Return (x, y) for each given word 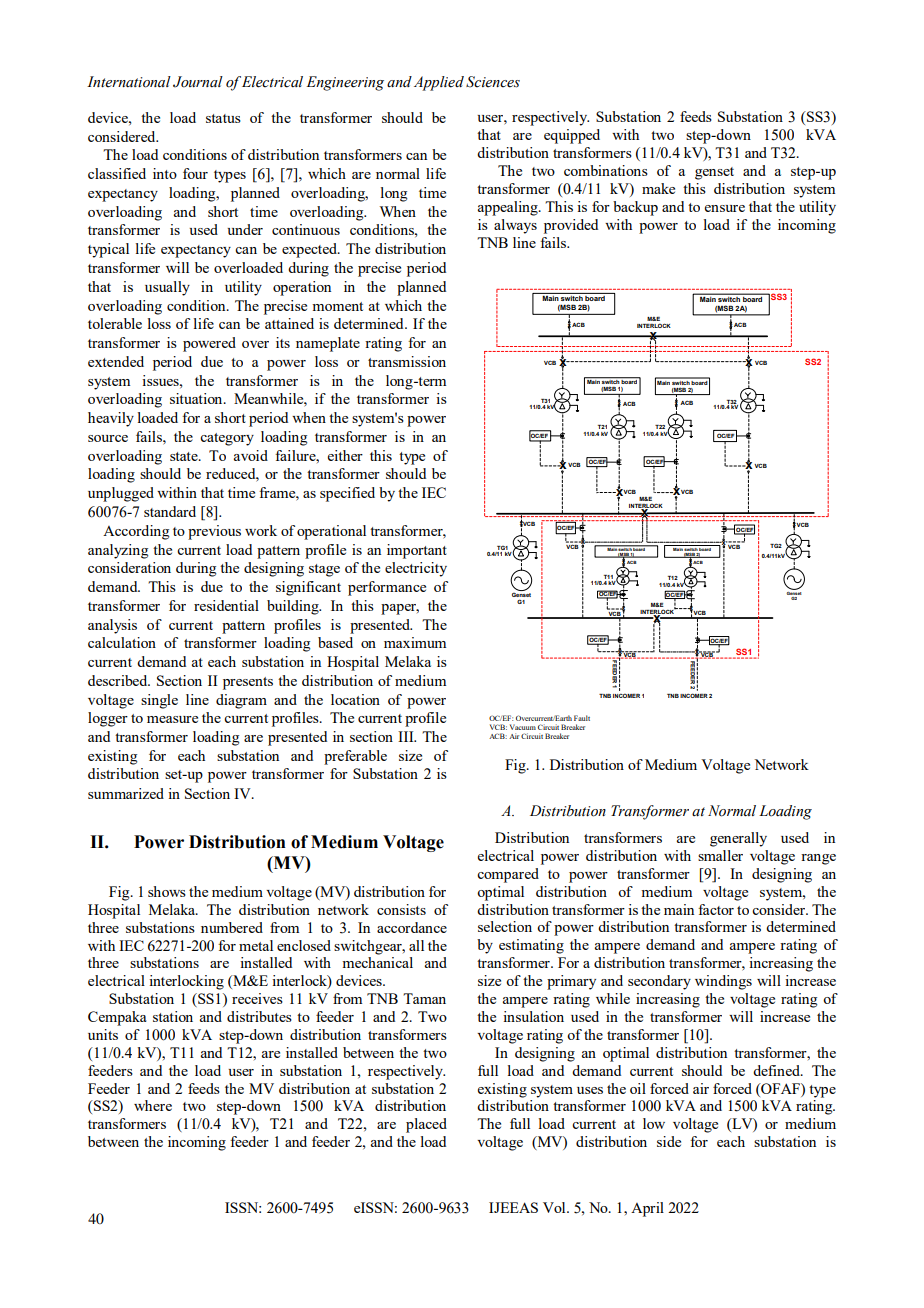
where (153, 1105)
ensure (725, 208)
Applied (439, 83)
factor (716, 909)
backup (635, 208)
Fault (582, 718)
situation (197, 398)
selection (505, 926)
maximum (415, 642)
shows (167, 891)
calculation (122, 642)
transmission (407, 361)
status (223, 118)
